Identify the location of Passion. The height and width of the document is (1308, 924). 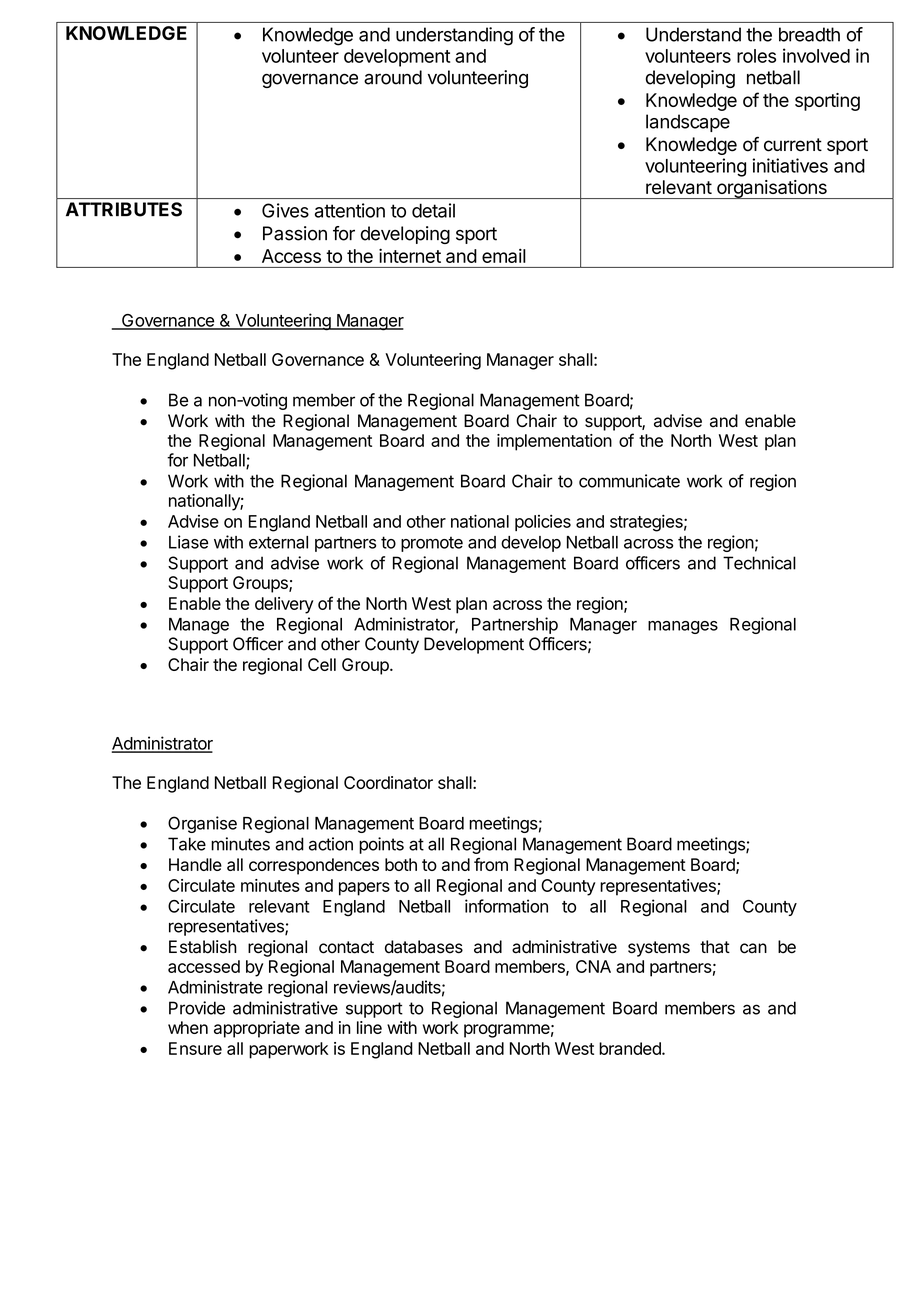
(295, 233).
